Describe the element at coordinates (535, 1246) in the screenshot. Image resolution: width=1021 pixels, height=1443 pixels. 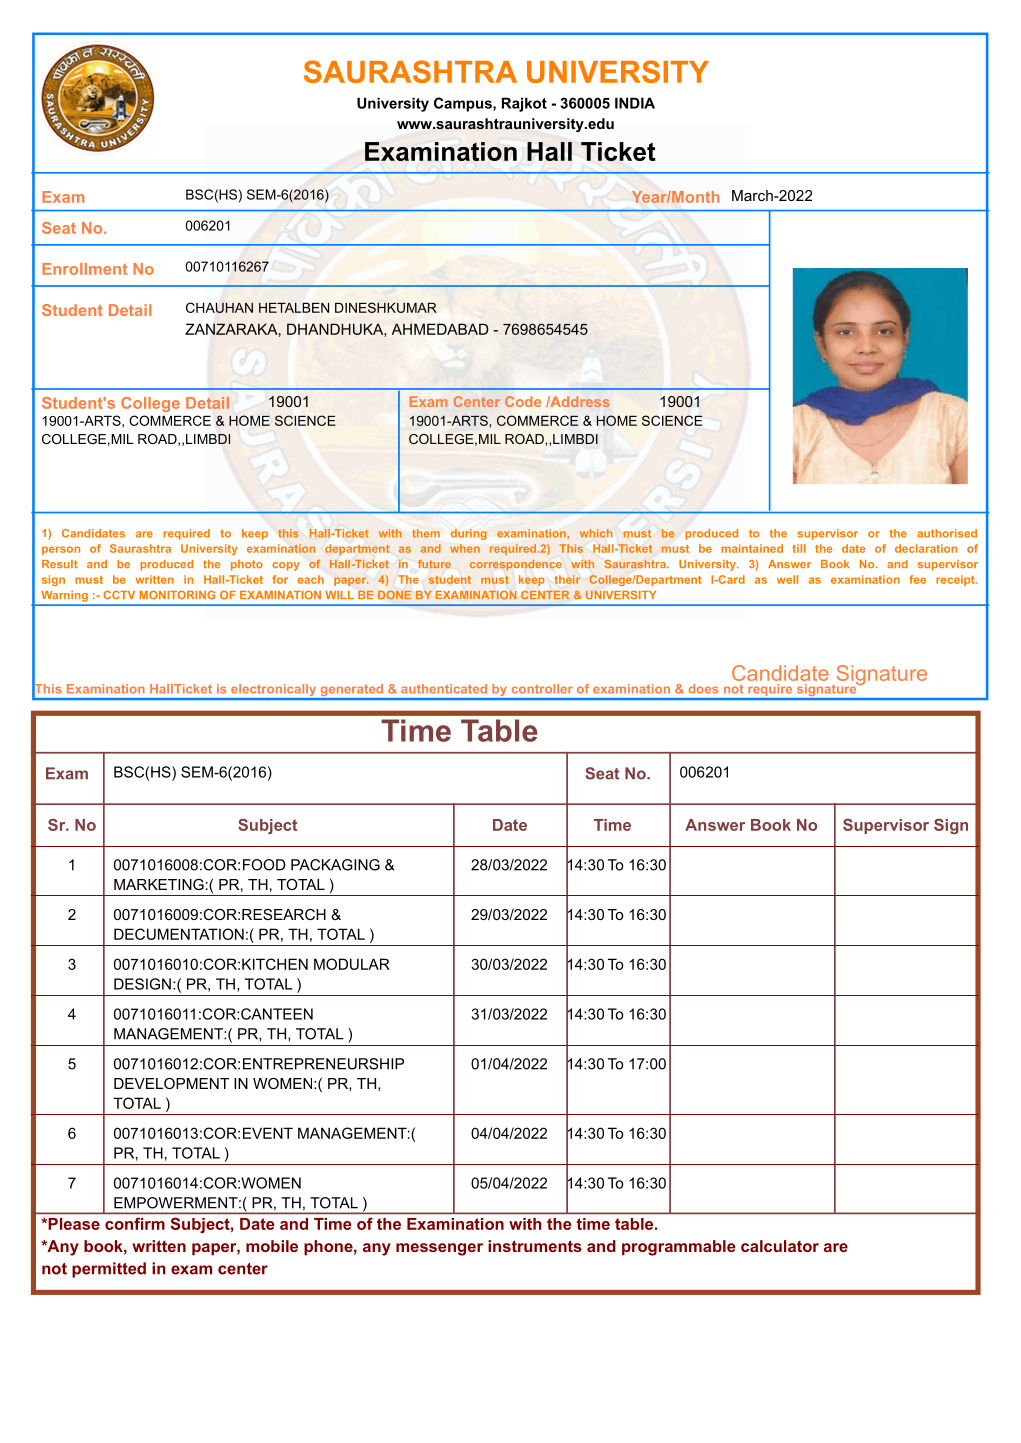
I see `instruments` at that location.
